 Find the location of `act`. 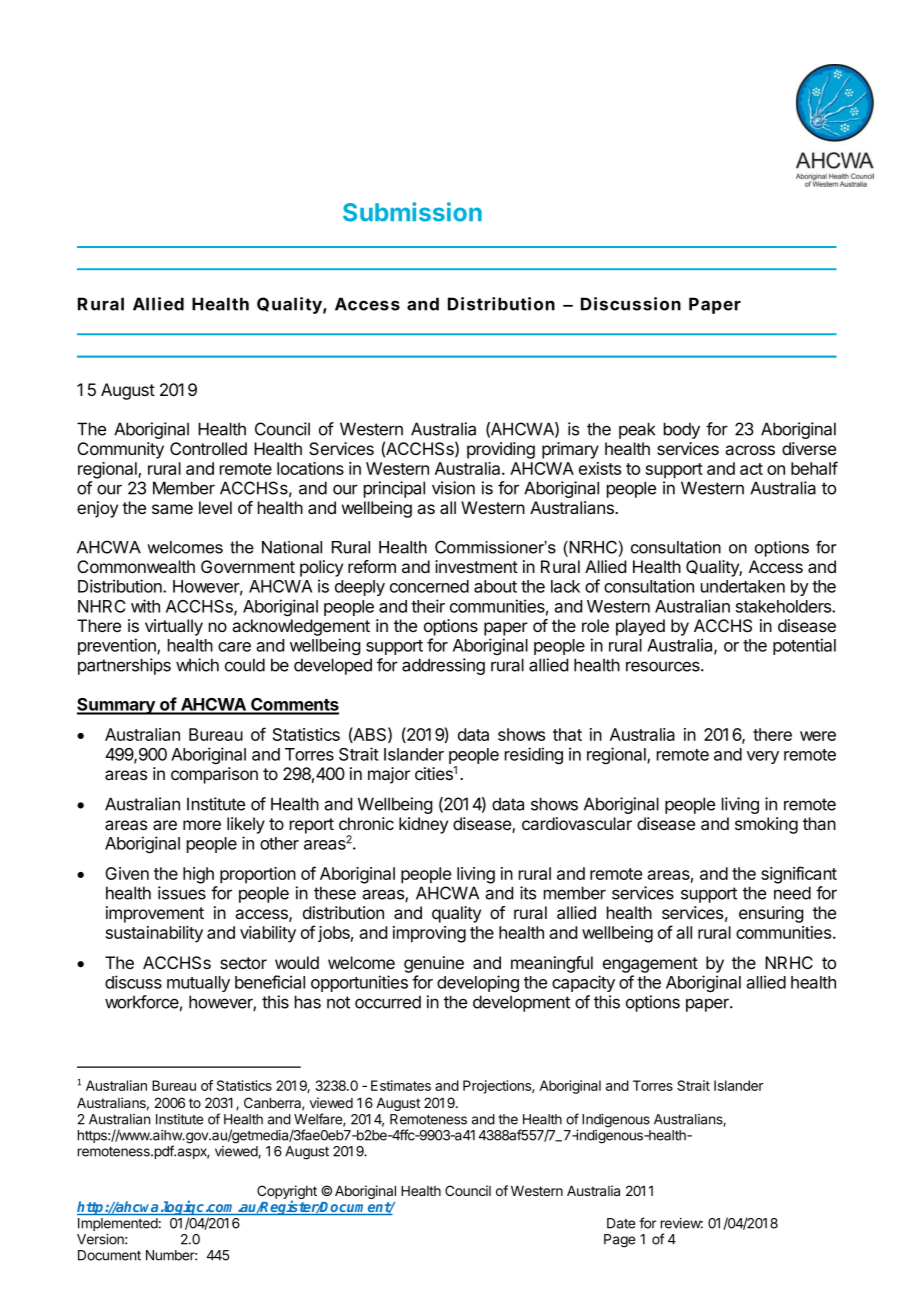

act is located at coordinates (751, 469).
